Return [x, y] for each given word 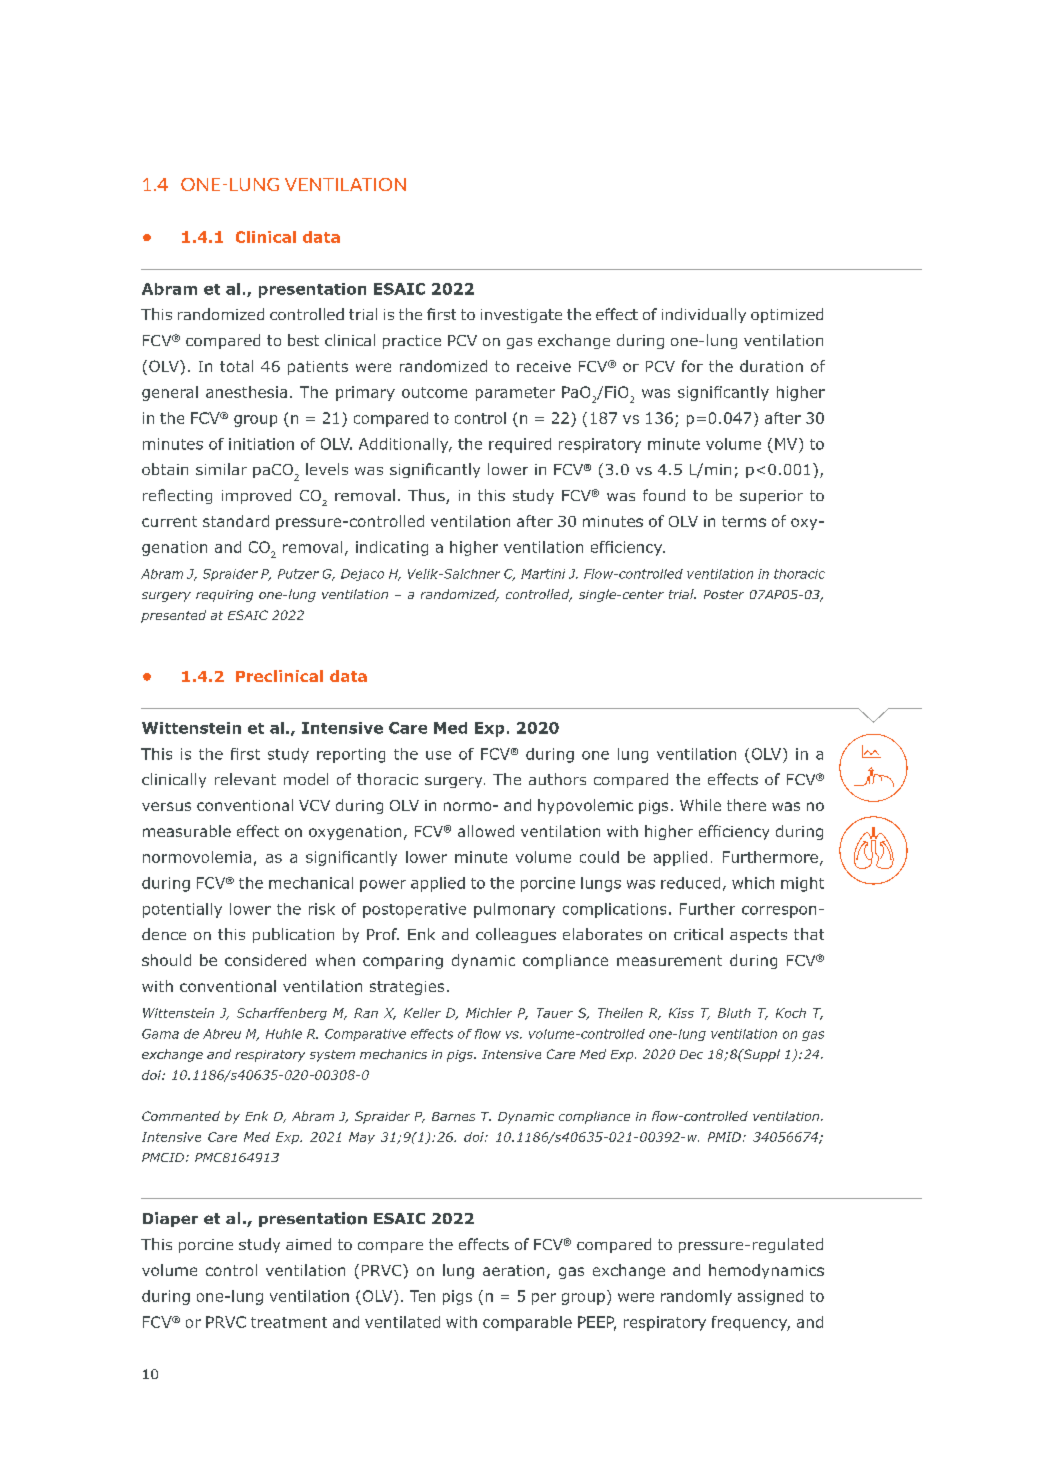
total [236, 366]
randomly [696, 1297]
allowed [486, 831]
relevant [245, 779]
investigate [521, 316]
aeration [513, 1270]
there [746, 805]
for [692, 366]
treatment [289, 1322]
